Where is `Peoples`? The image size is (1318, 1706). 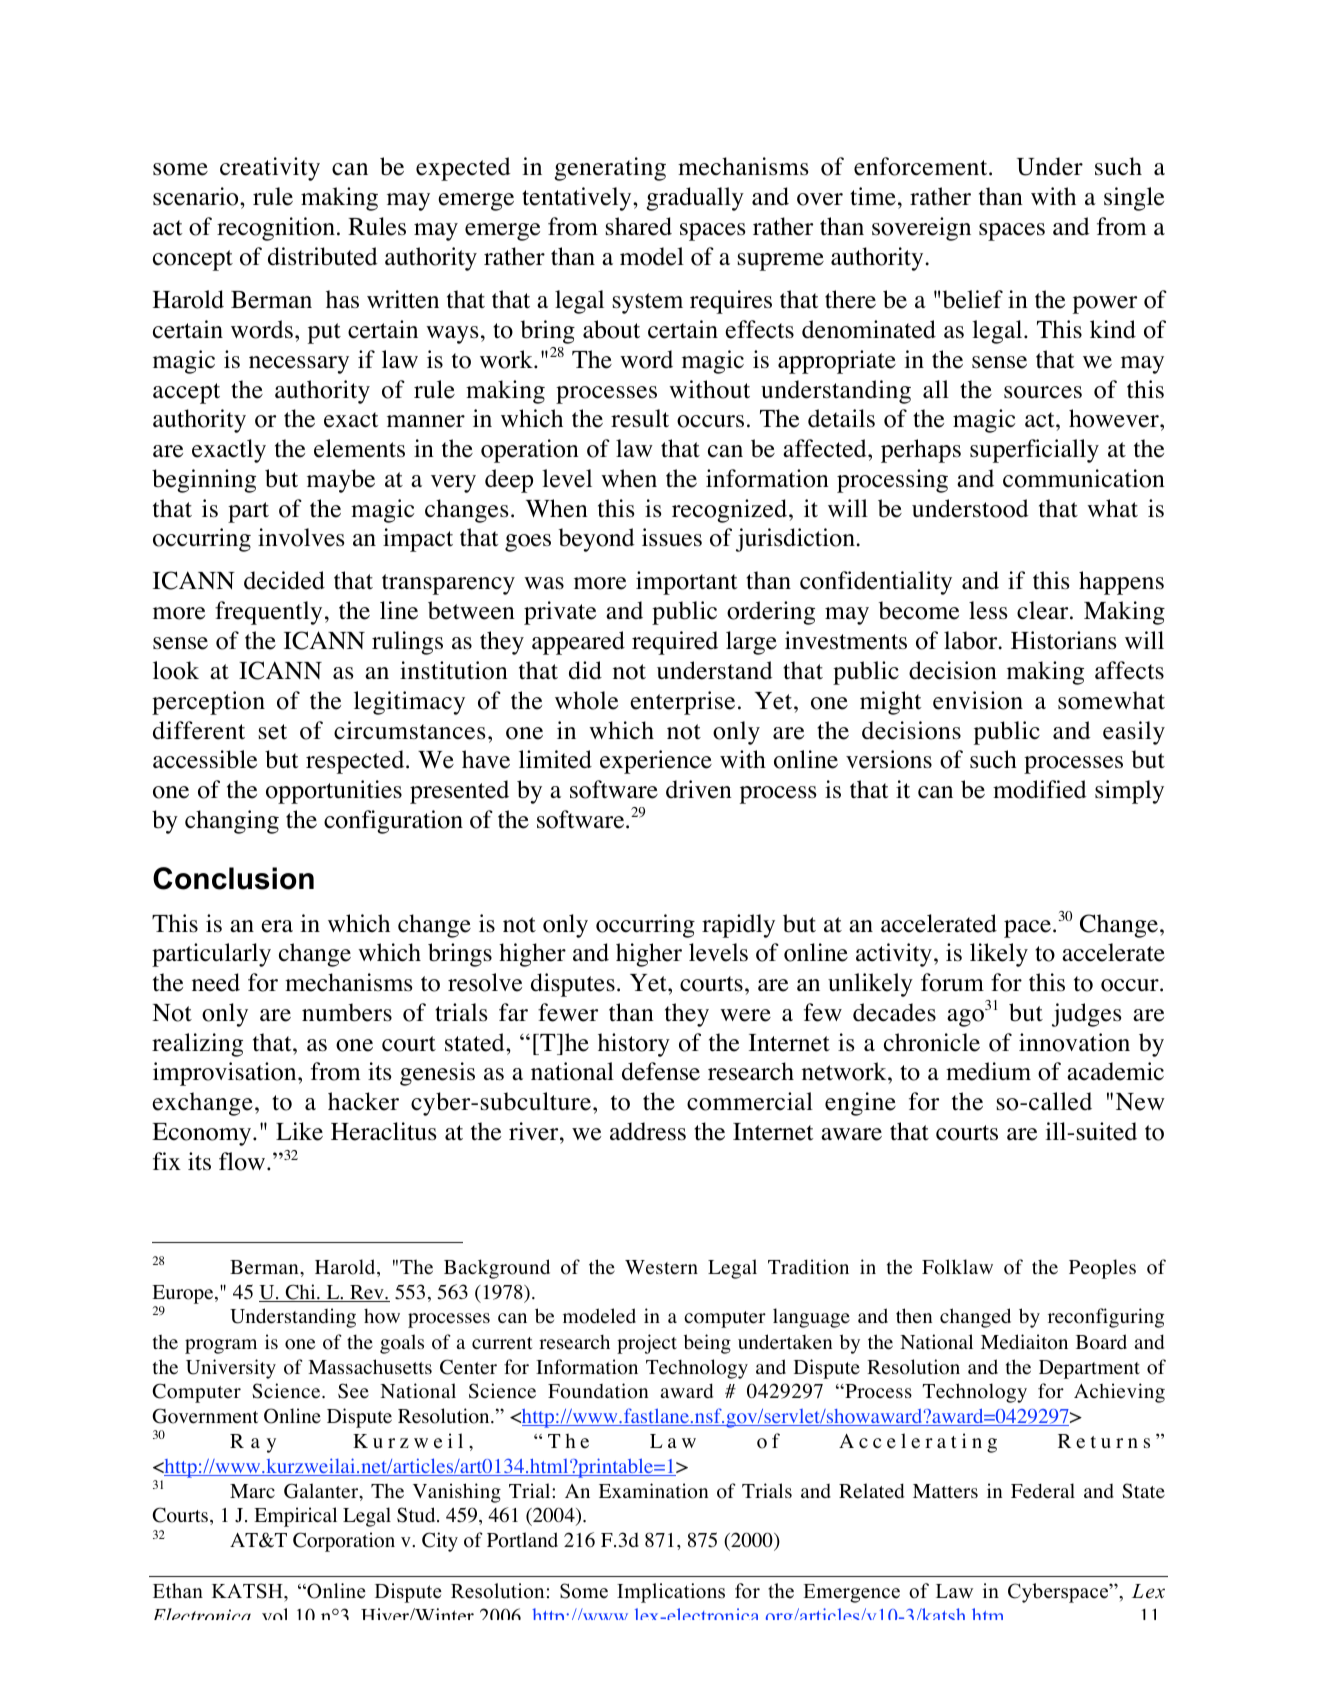 Peoples is located at coordinates (1102, 1269).
